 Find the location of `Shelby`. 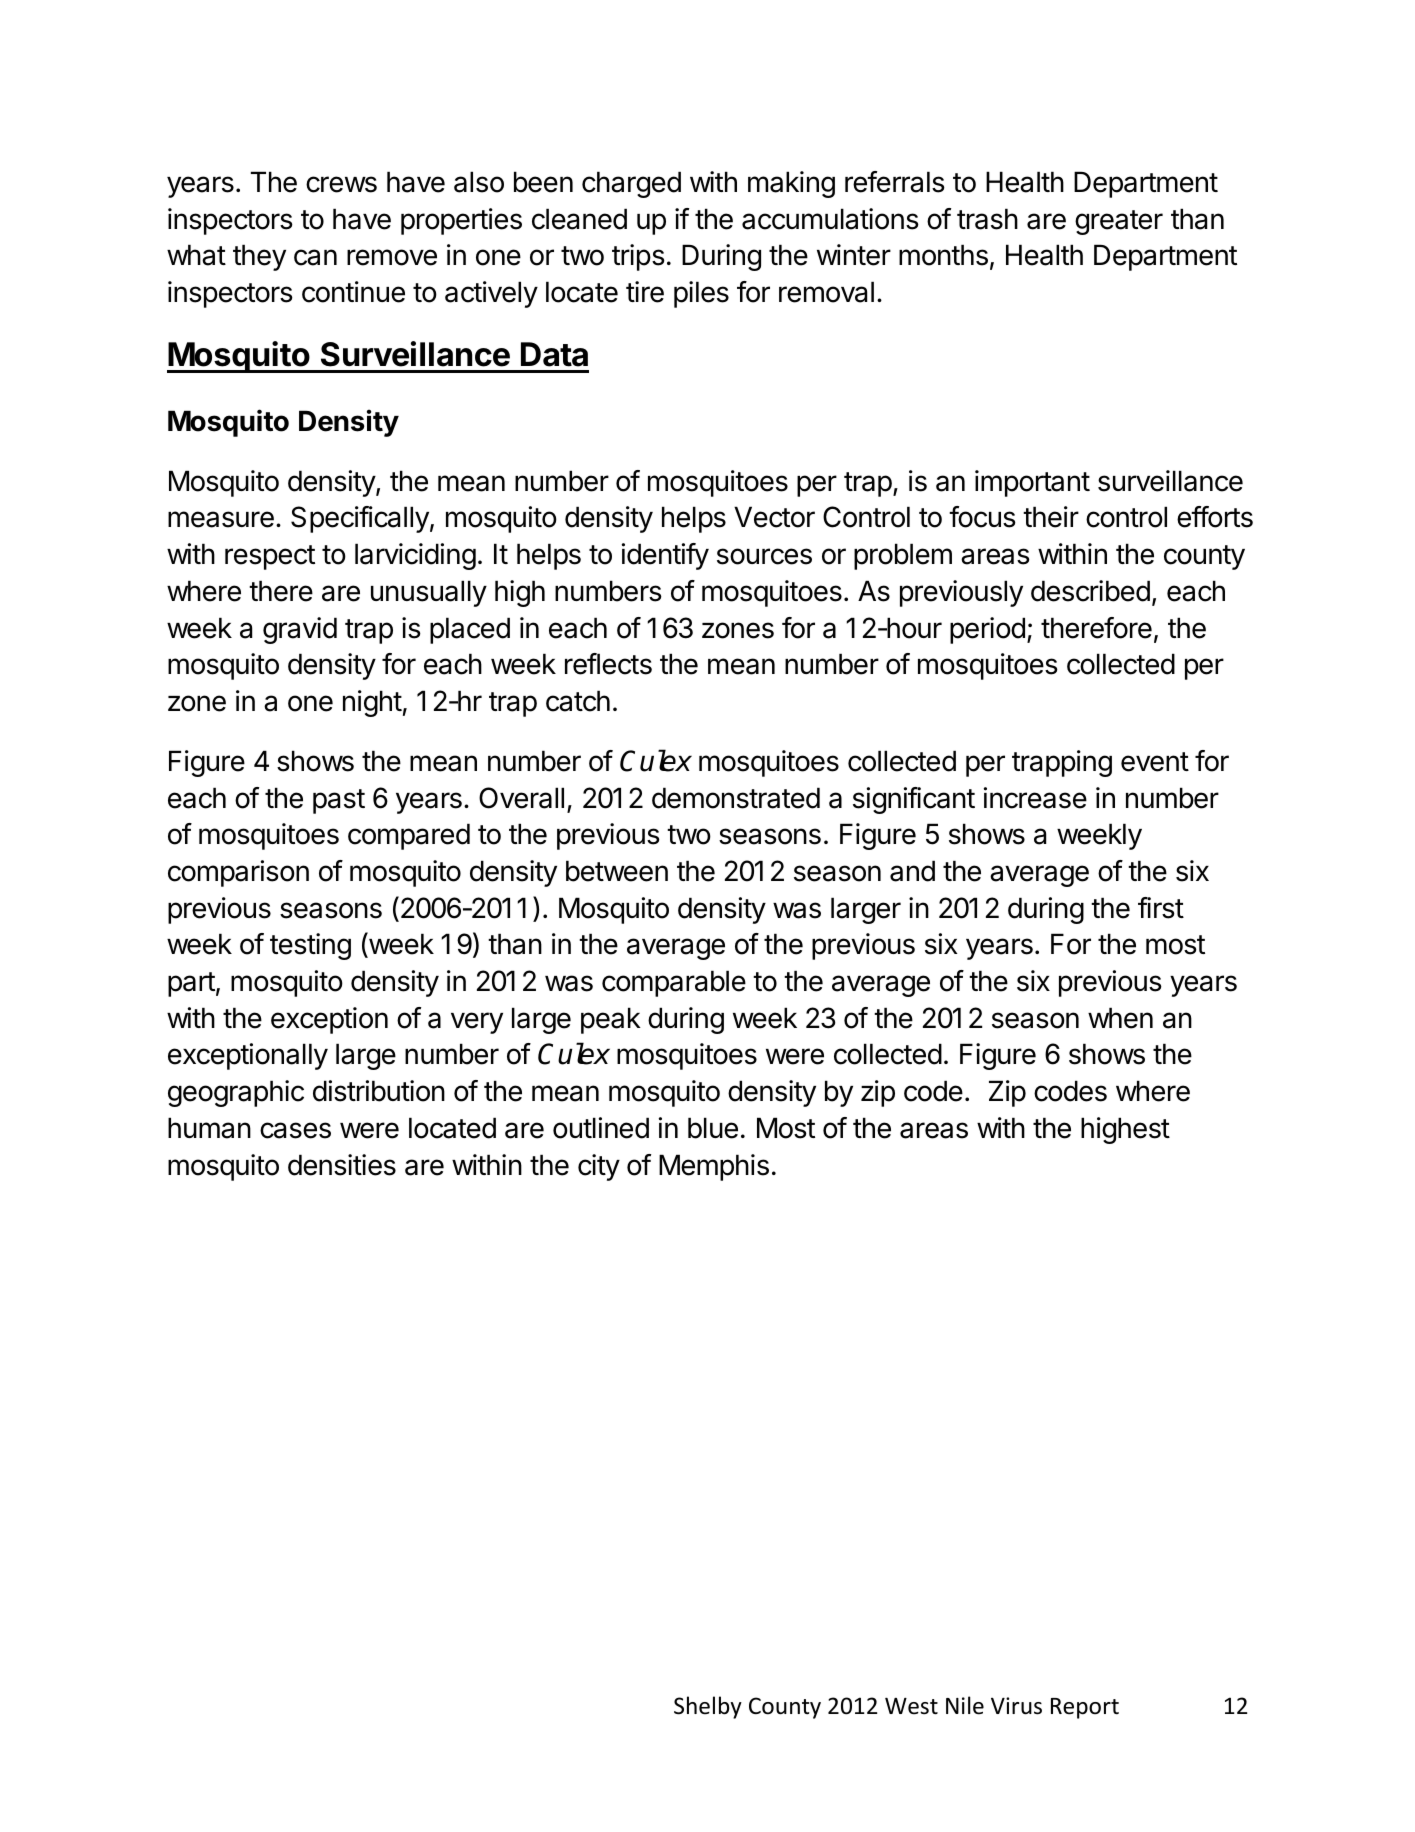

Shelby is located at coordinates (708, 1707).
